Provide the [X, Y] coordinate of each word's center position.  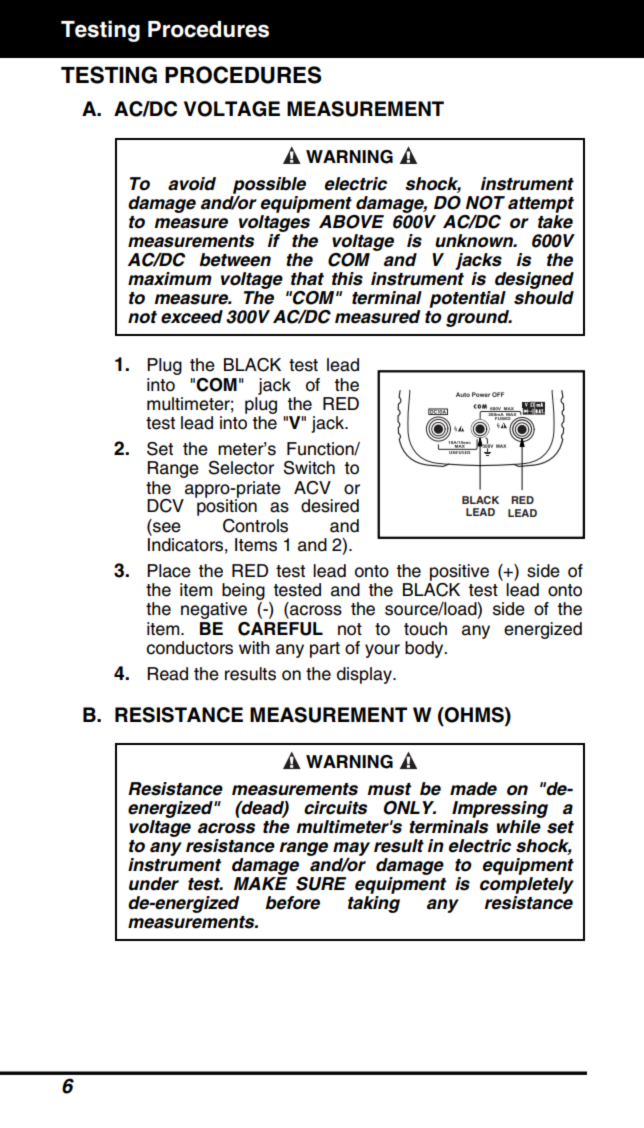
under [154, 884]
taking [374, 904]
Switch [309, 468]
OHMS [474, 715]
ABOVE [351, 222]
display [365, 675]
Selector [241, 468]
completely [527, 885]
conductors [189, 648]
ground [479, 318]
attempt [541, 205]
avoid [192, 184]
